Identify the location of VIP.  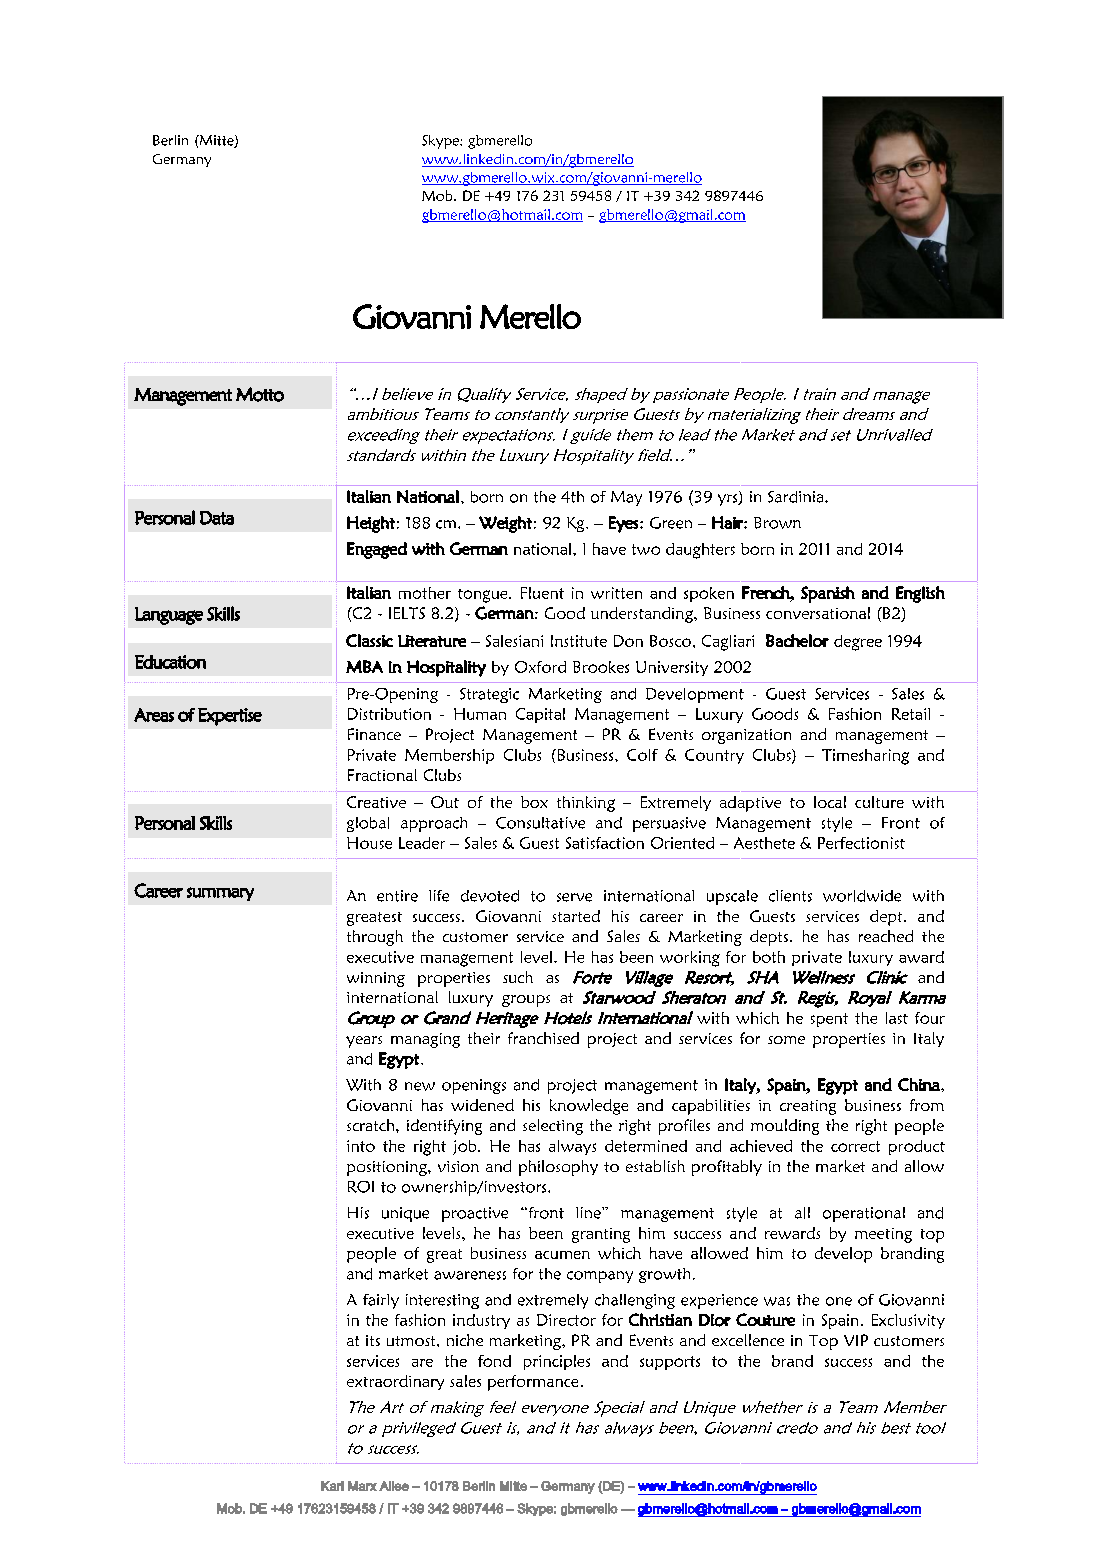
(856, 1340).
